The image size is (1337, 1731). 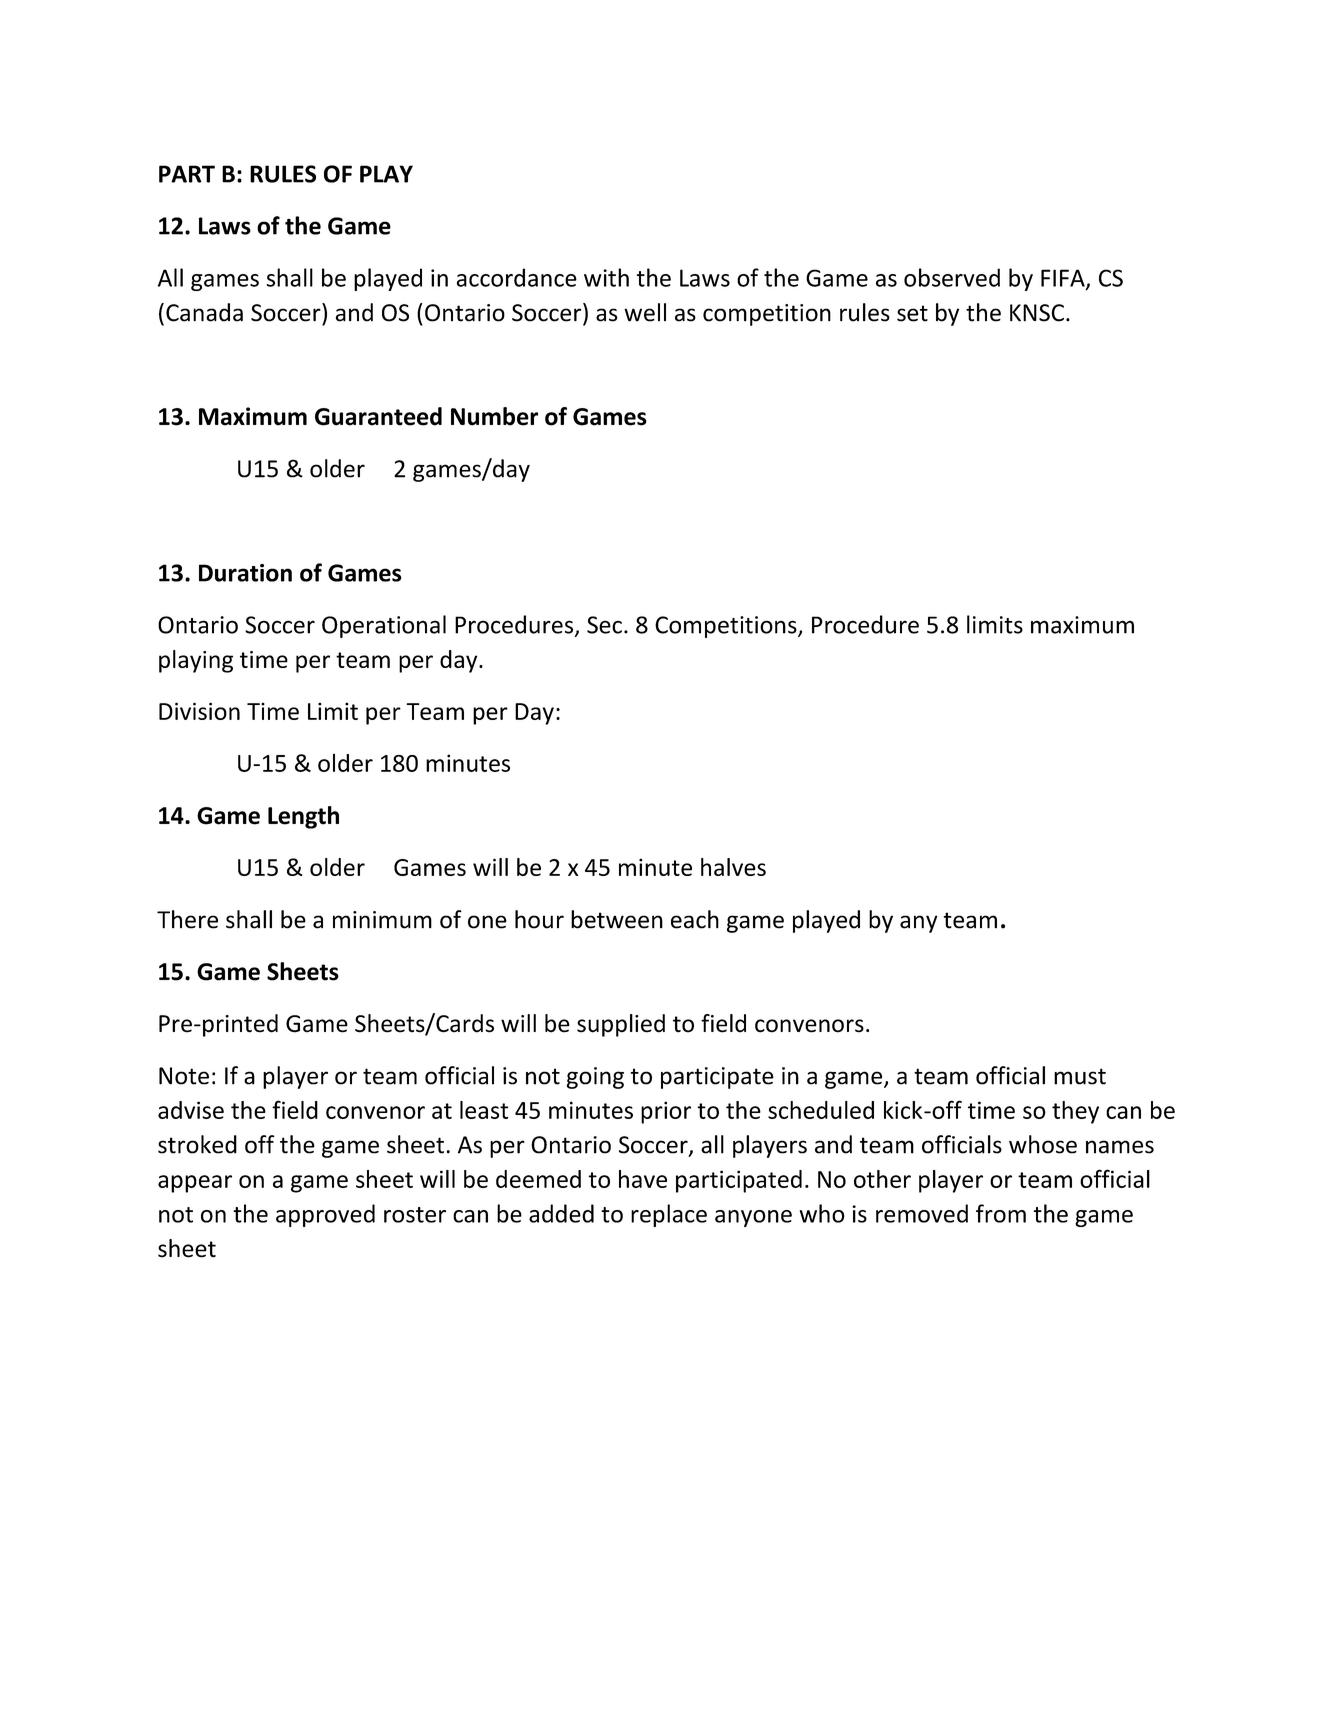 What do you see at coordinates (733, 867) in the document?
I see `halves` at bounding box center [733, 867].
